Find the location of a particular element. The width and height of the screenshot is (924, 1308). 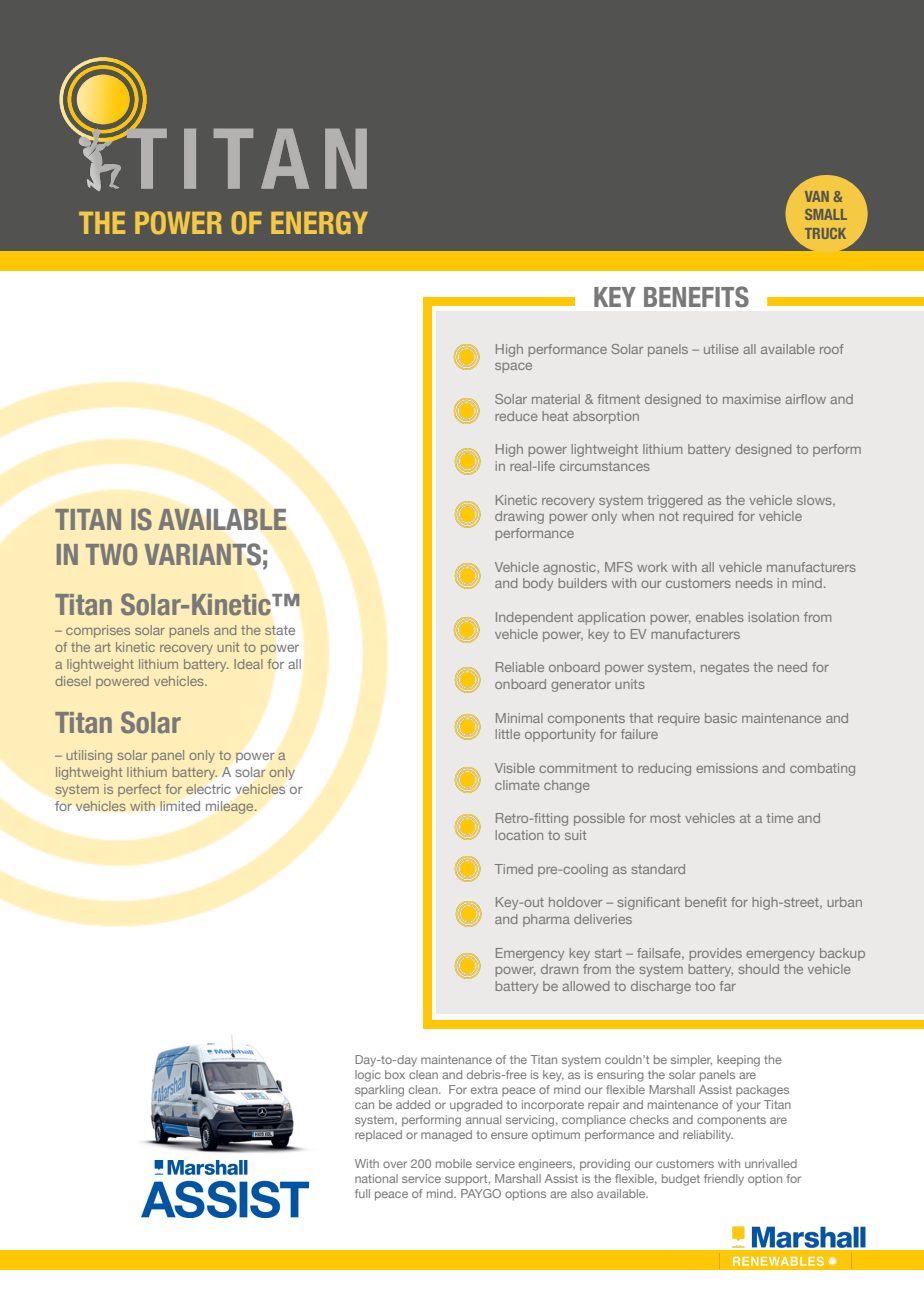

Minimal is located at coordinates (519, 718).
